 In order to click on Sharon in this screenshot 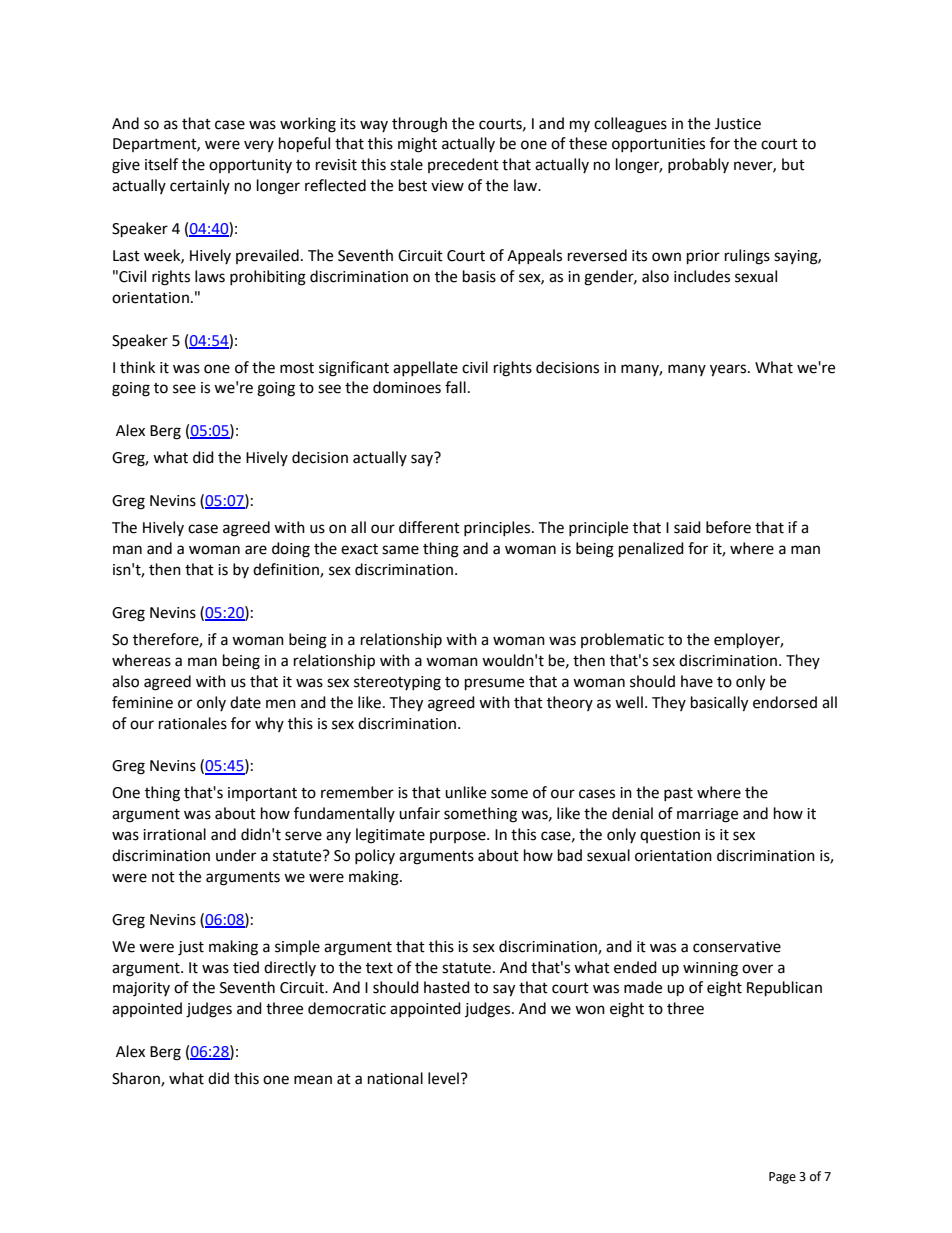, I will do `click(137, 1079)`.
